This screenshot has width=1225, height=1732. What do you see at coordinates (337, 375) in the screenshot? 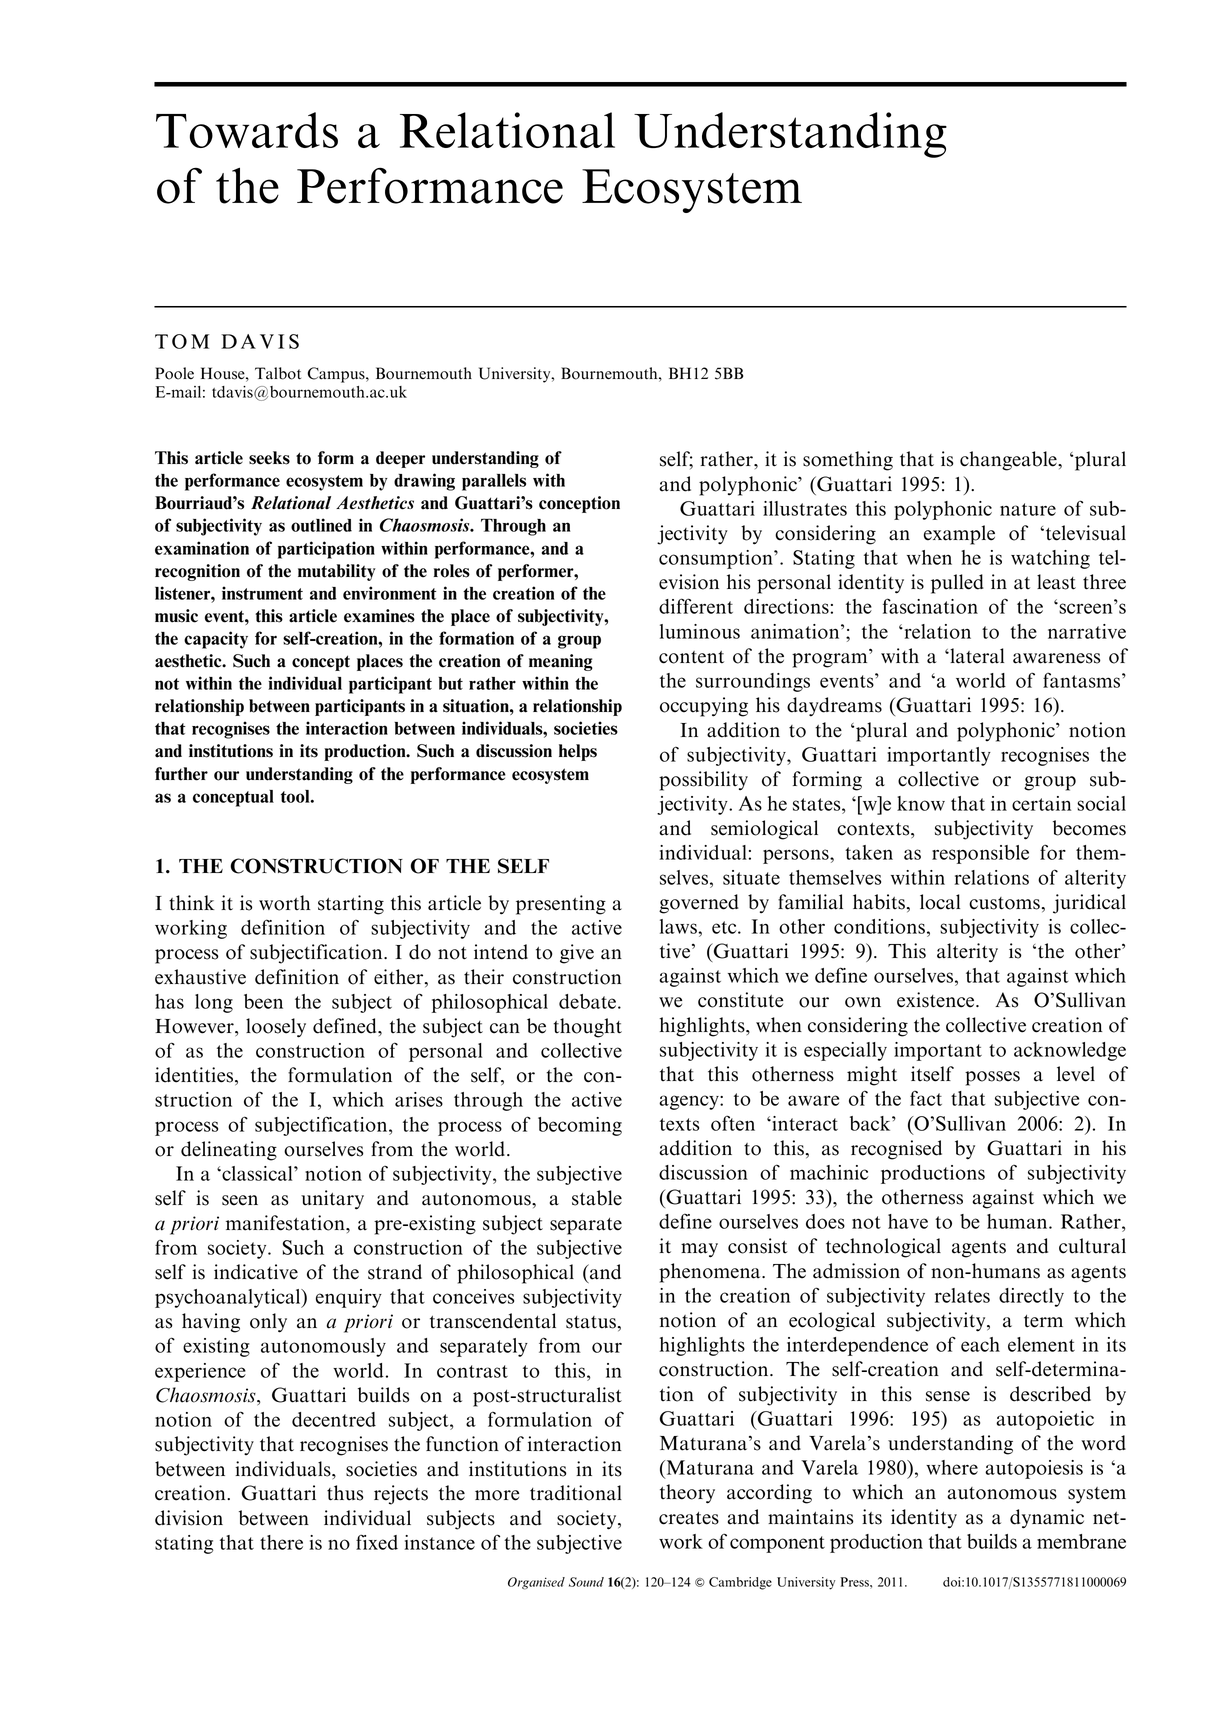
I see `Campus` at bounding box center [337, 375].
